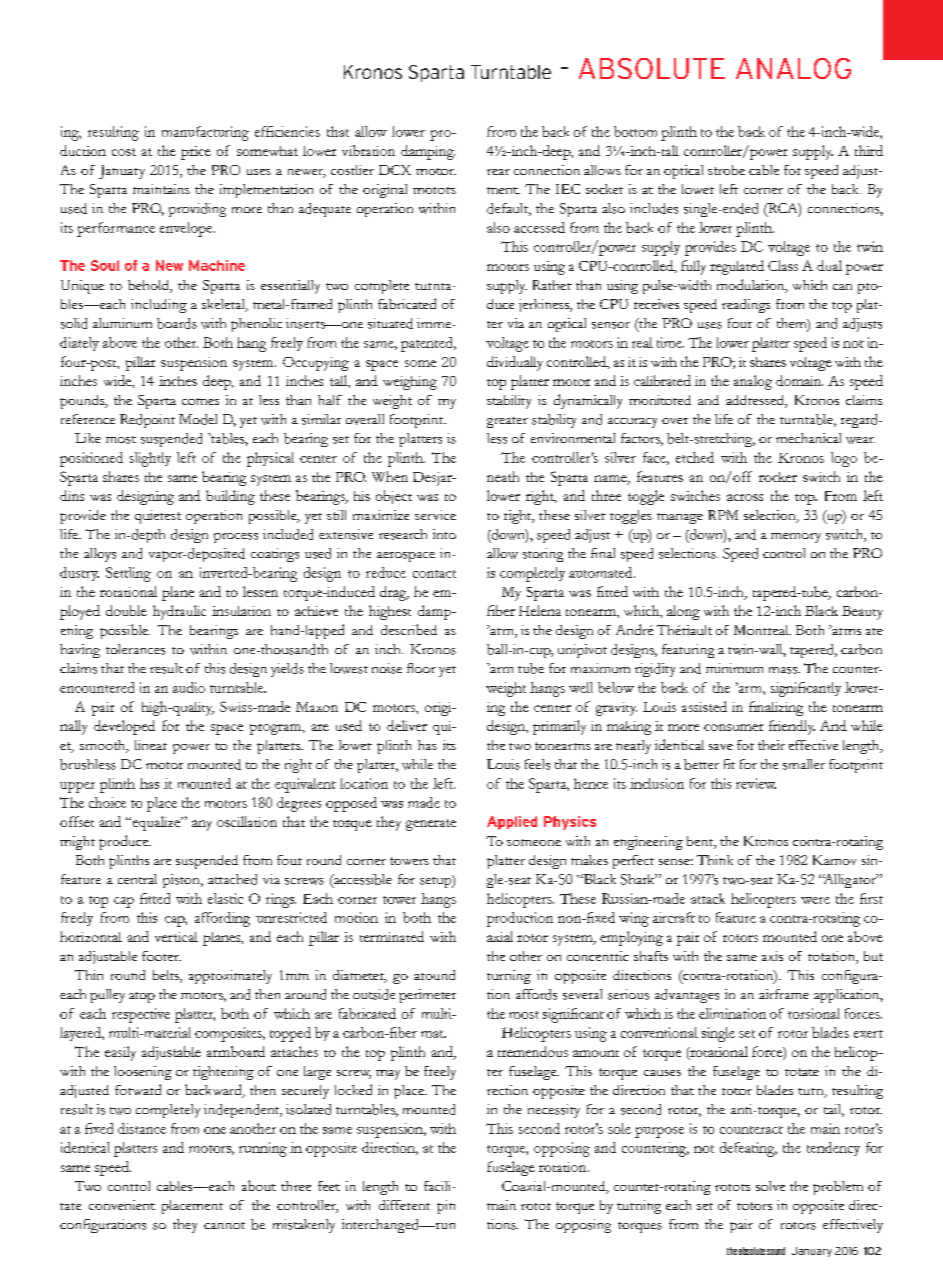 This screenshot has height=1288, width=943. What do you see at coordinates (726, 170) in the screenshot?
I see `strobe` at bounding box center [726, 170].
